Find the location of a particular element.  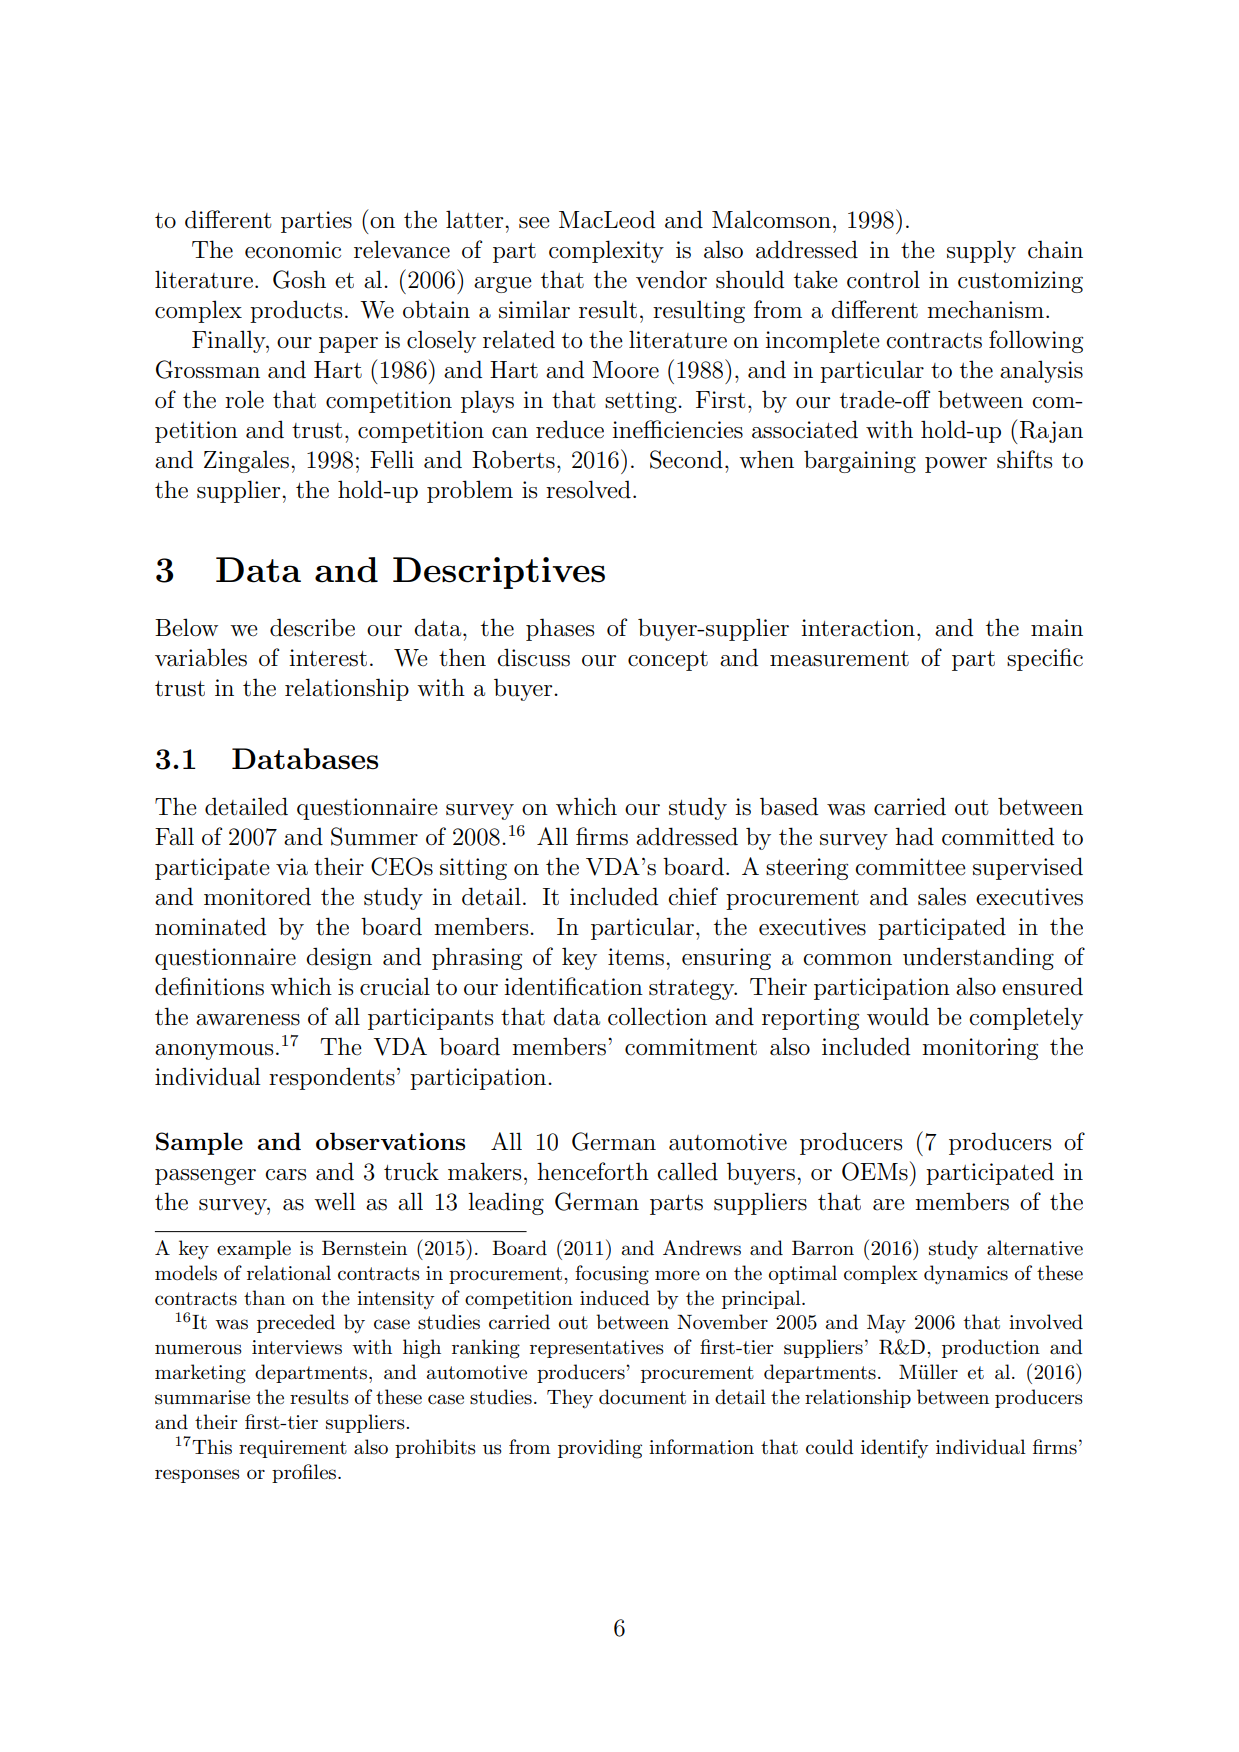

supply is located at coordinates (981, 251).
